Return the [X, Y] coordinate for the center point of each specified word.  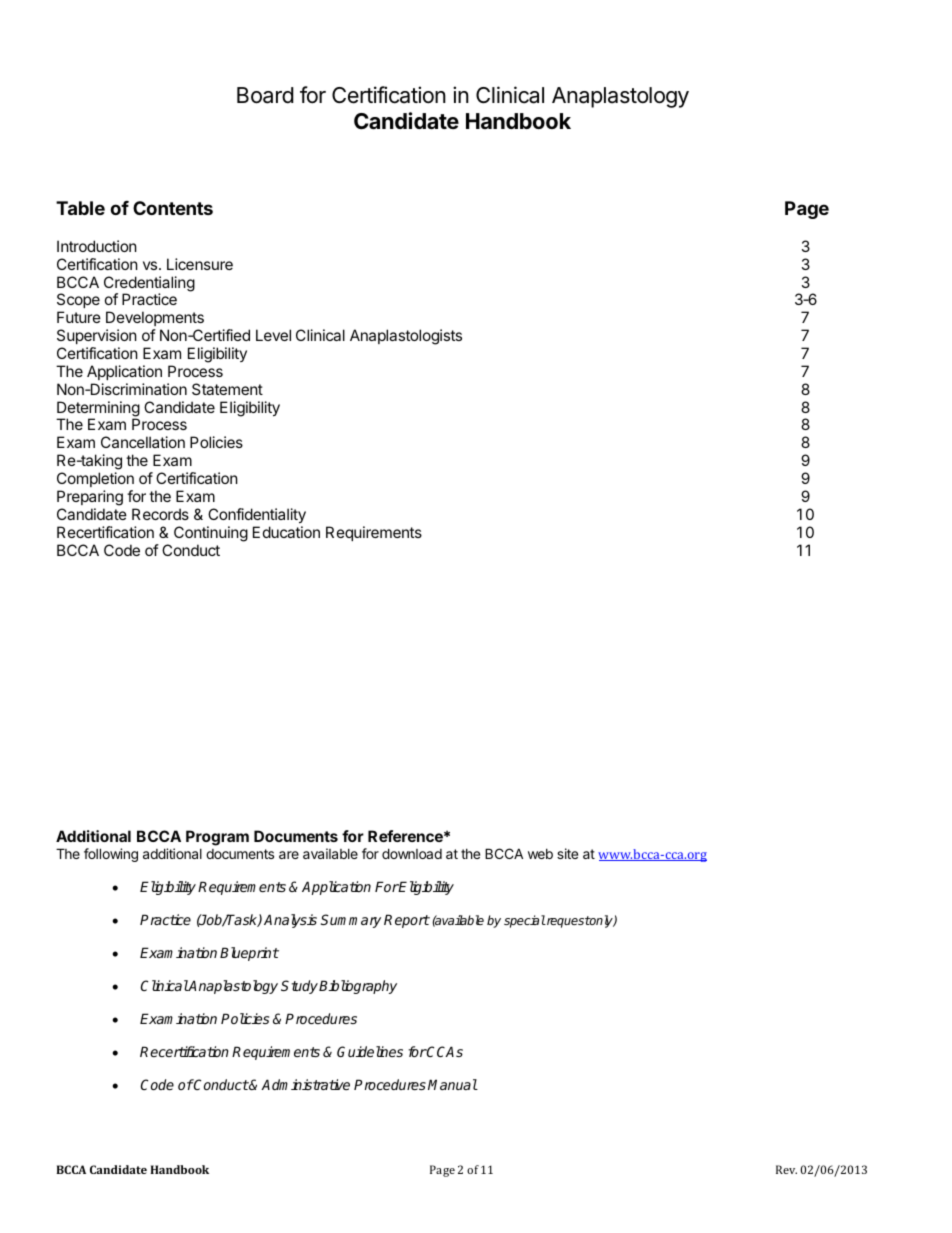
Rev [786, 1169]
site [567, 853]
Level [273, 335]
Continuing [211, 534]
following [111, 855]
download [412, 853]
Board [265, 95]
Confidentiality [257, 515]
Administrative [305, 1084]
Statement [227, 389]
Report [407, 921]
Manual [453, 1084]
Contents [173, 208]
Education [286, 532]
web [540, 854]
